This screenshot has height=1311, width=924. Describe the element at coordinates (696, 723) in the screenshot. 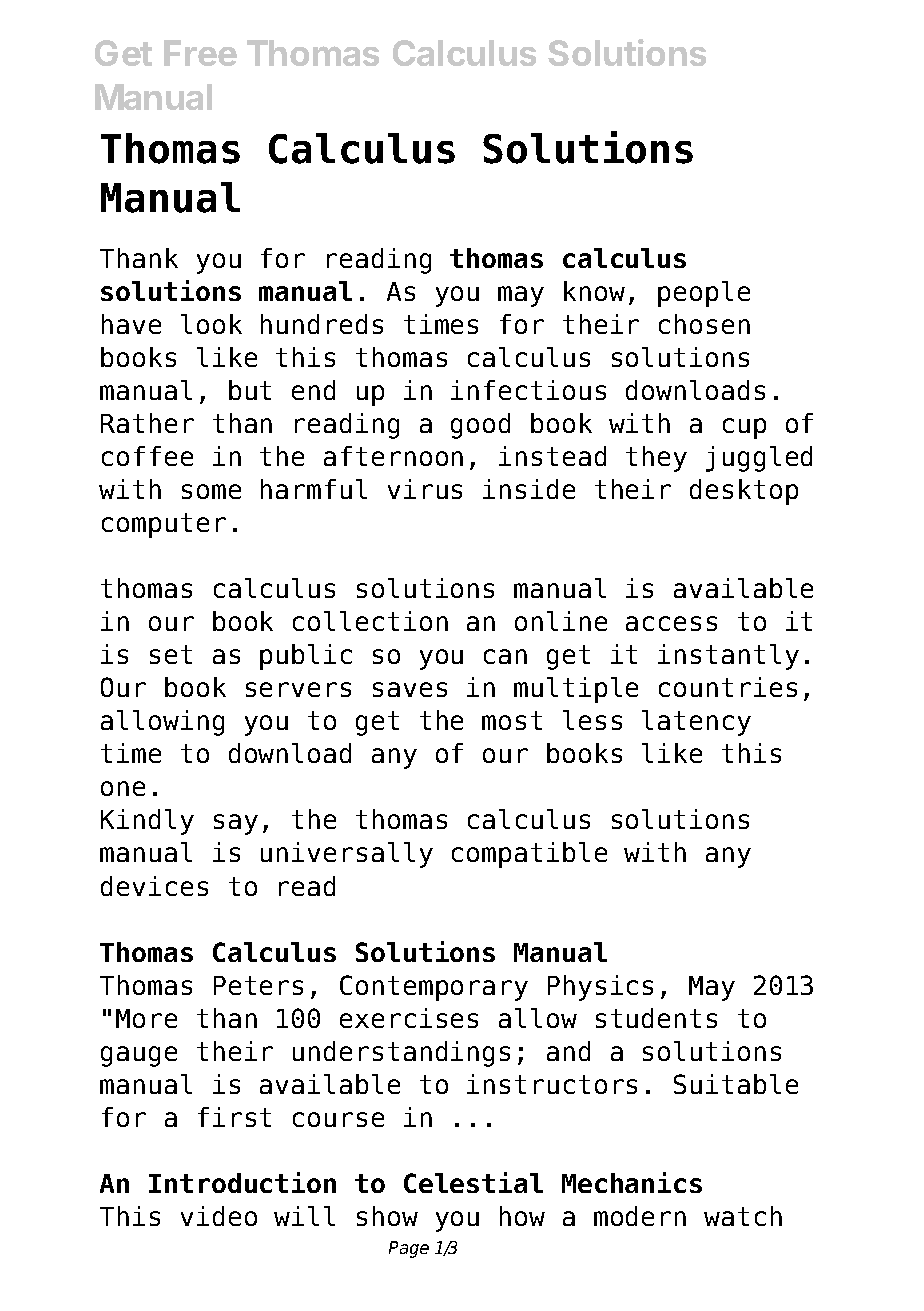

I see `latency` at that location.
